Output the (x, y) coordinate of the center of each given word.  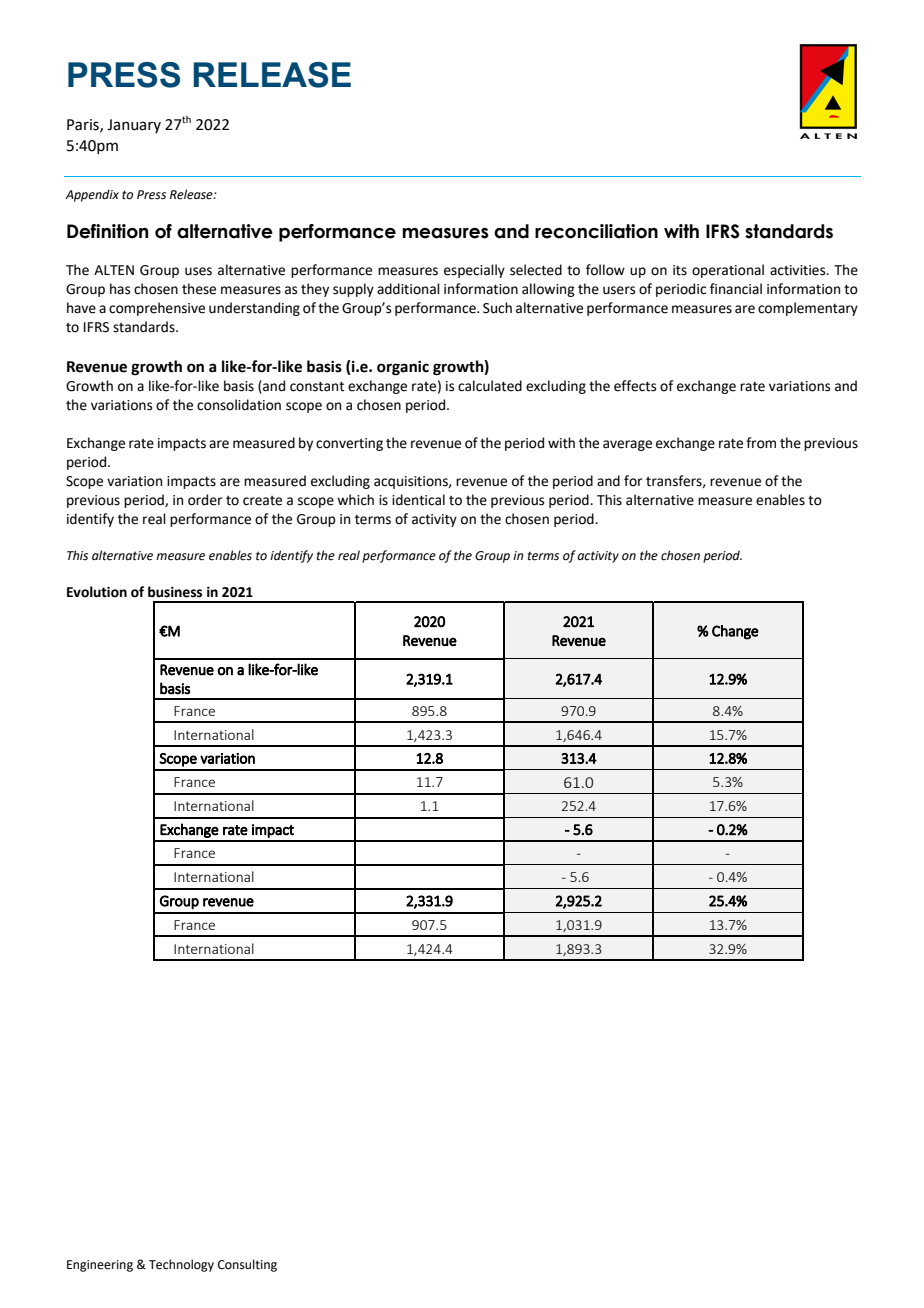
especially (474, 271)
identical (418, 500)
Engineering (100, 1266)
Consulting (247, 1265)
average (627, 445)
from (761, 443)
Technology (181, 1265)
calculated (490, 386)
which (355, 500)
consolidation (239, 405)
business (175, 592)
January (134, 126)
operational (728, 271)
